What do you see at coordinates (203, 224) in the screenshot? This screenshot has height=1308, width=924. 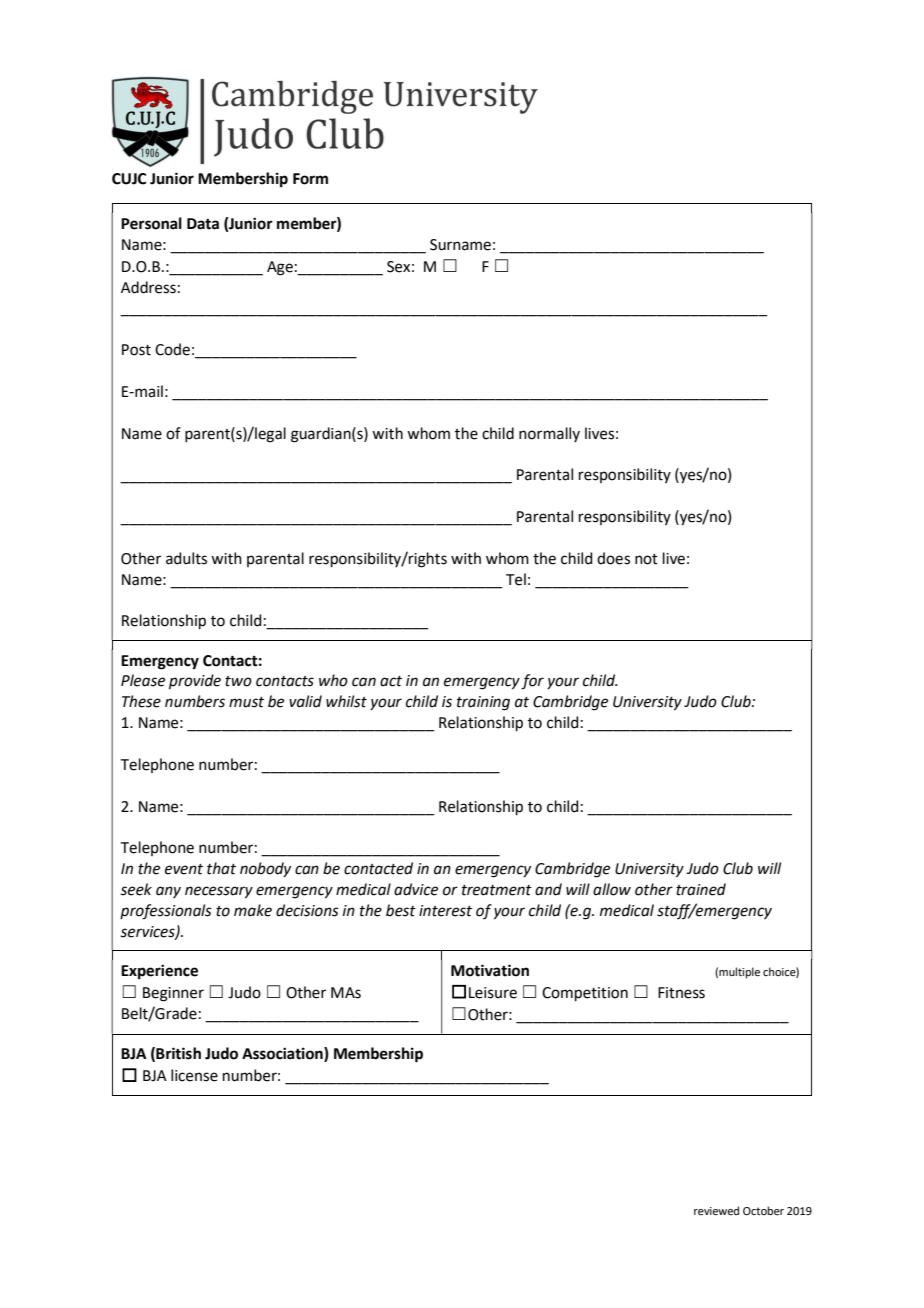 I see `Data` at bounding box center [203, 224].
